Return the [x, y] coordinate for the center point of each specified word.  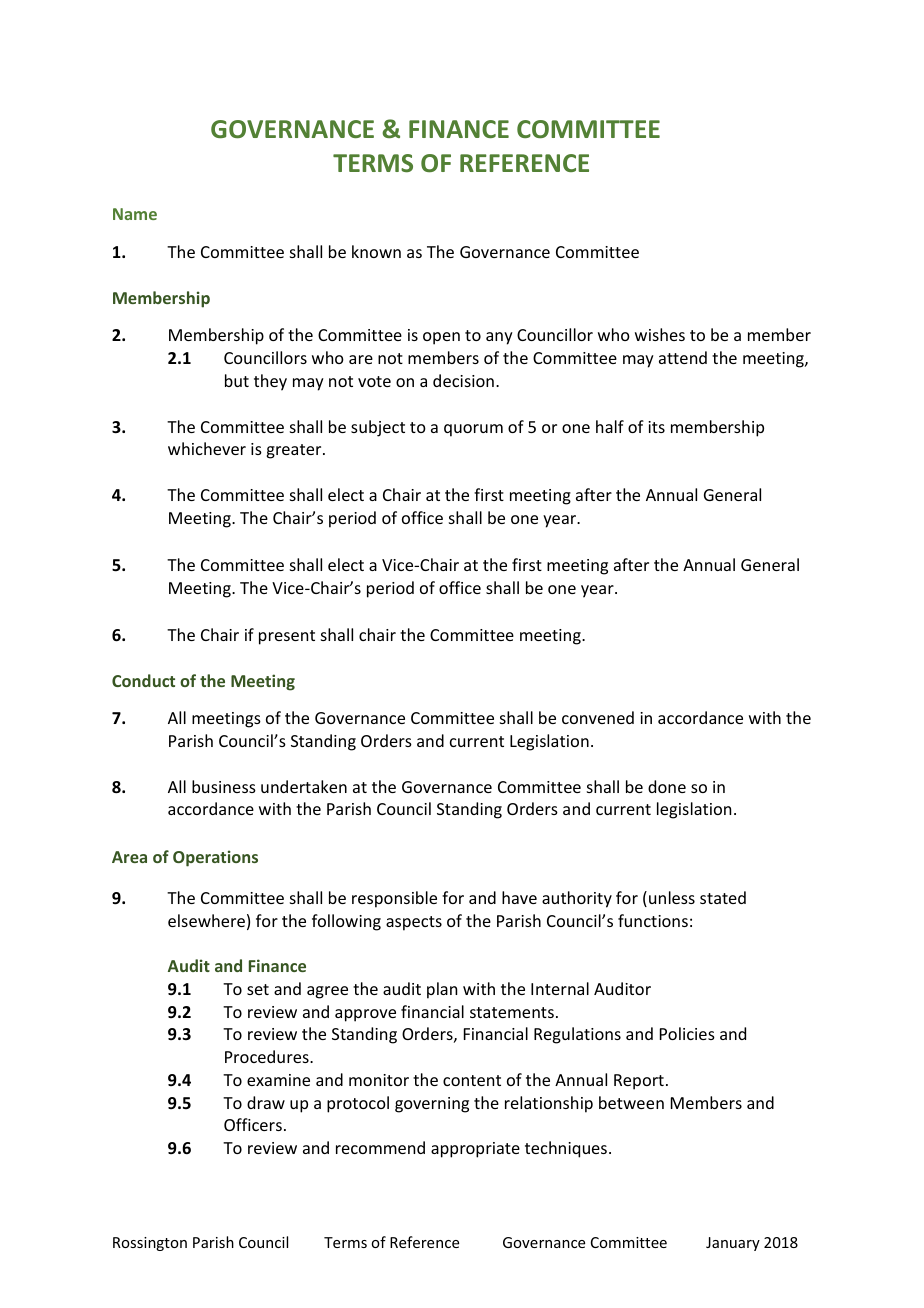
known [376, 251]
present [287, 637]
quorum [473, 430]
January [733, 1244]
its [656, 427]
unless [672, 897]
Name [135, 214]
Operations [215, 858]
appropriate [475, 1150]
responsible [394, 899]
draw [266, 1102]
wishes [660, 334]
